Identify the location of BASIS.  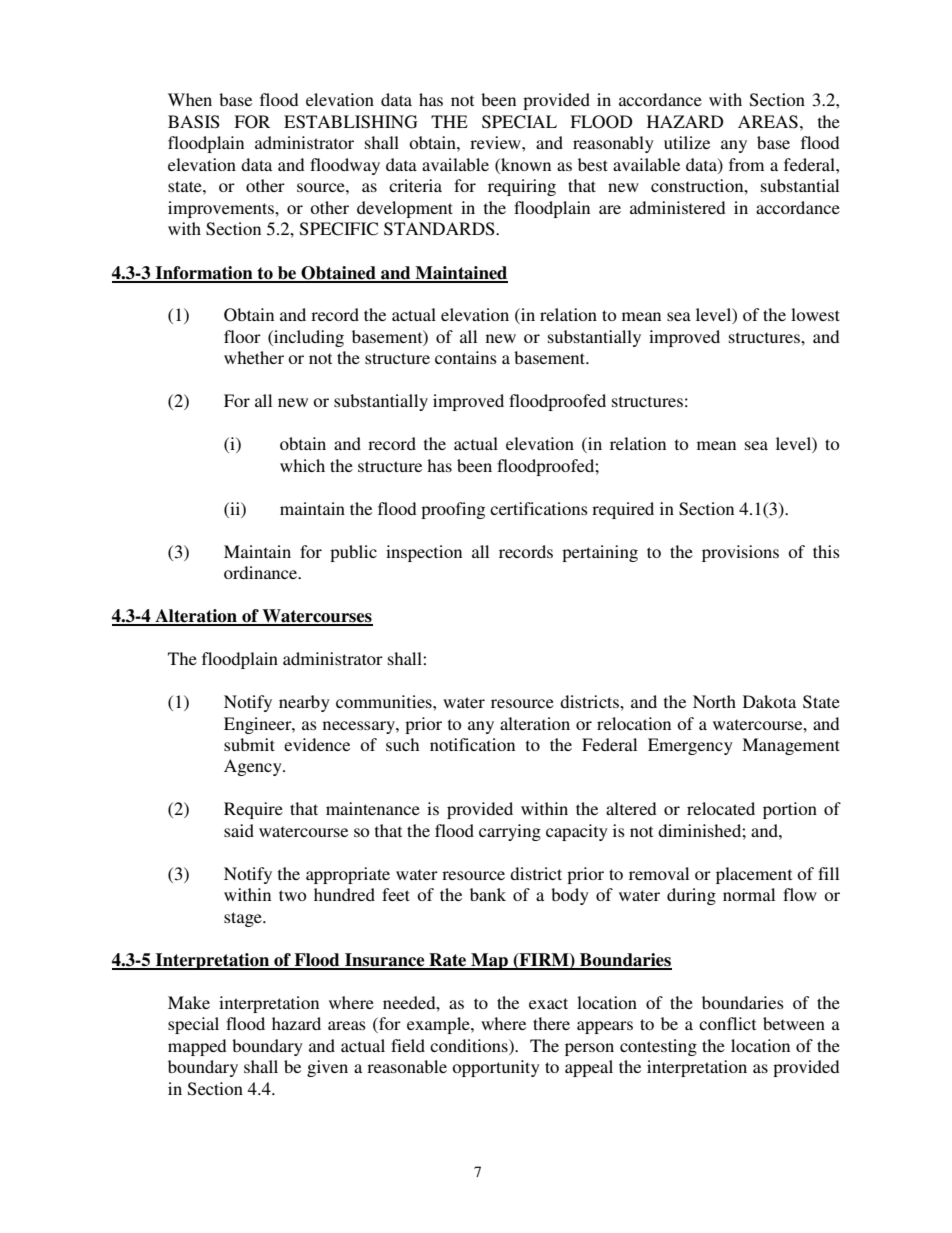
(194, 122).
